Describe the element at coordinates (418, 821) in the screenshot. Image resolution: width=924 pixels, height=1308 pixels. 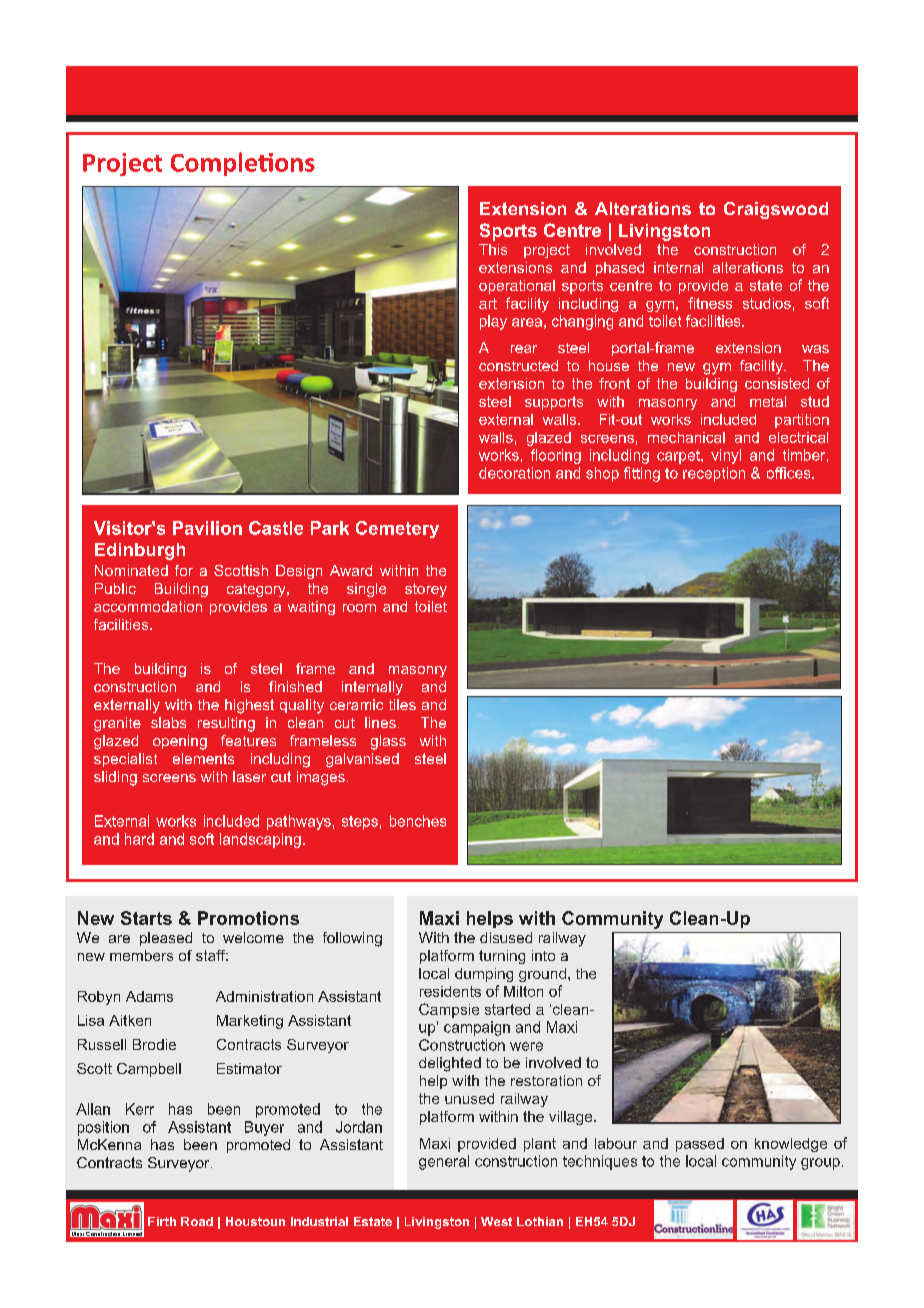
I see `benches` at that location.
